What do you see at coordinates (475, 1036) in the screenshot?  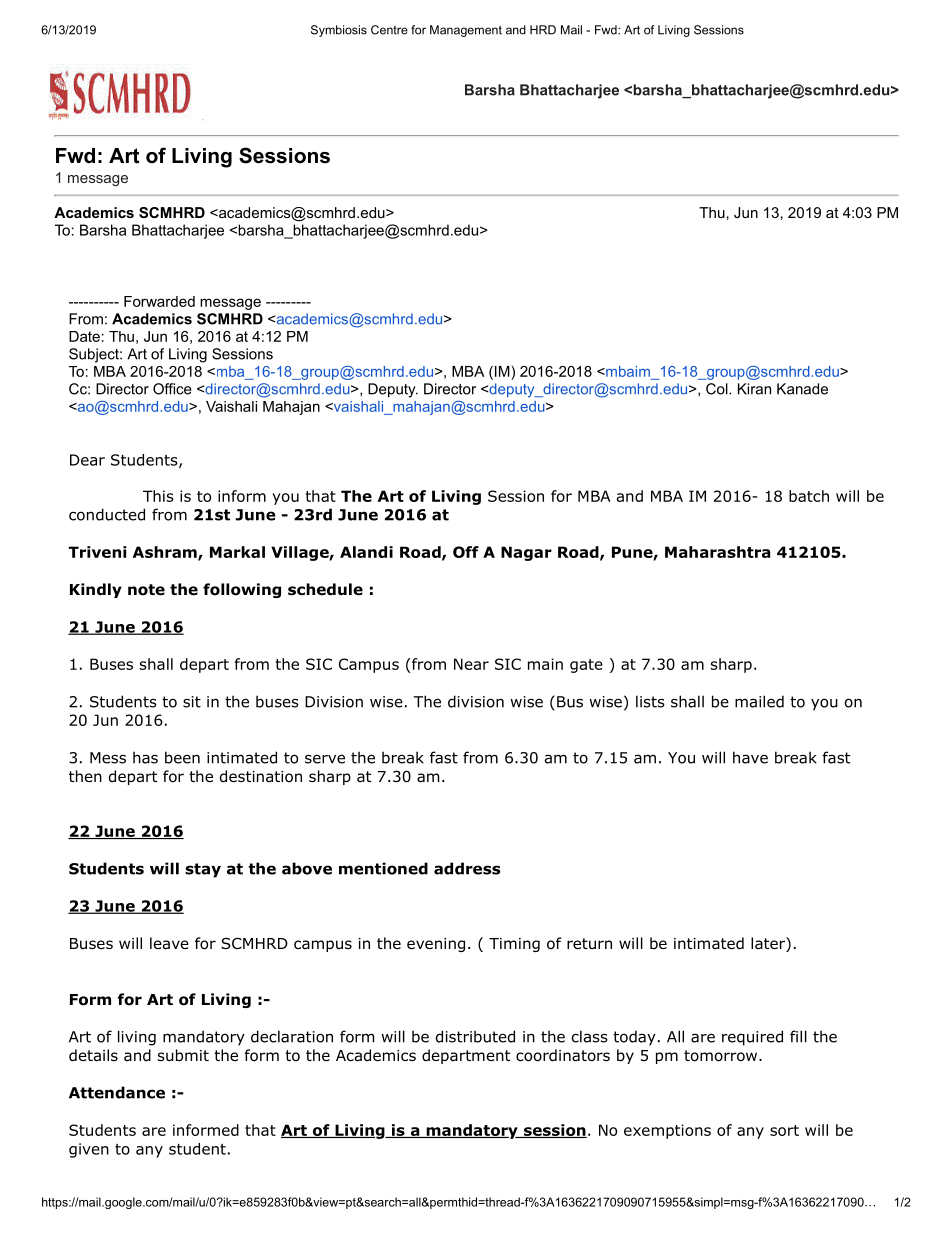 I see `distributed` at bounding box center [475, 1036].
